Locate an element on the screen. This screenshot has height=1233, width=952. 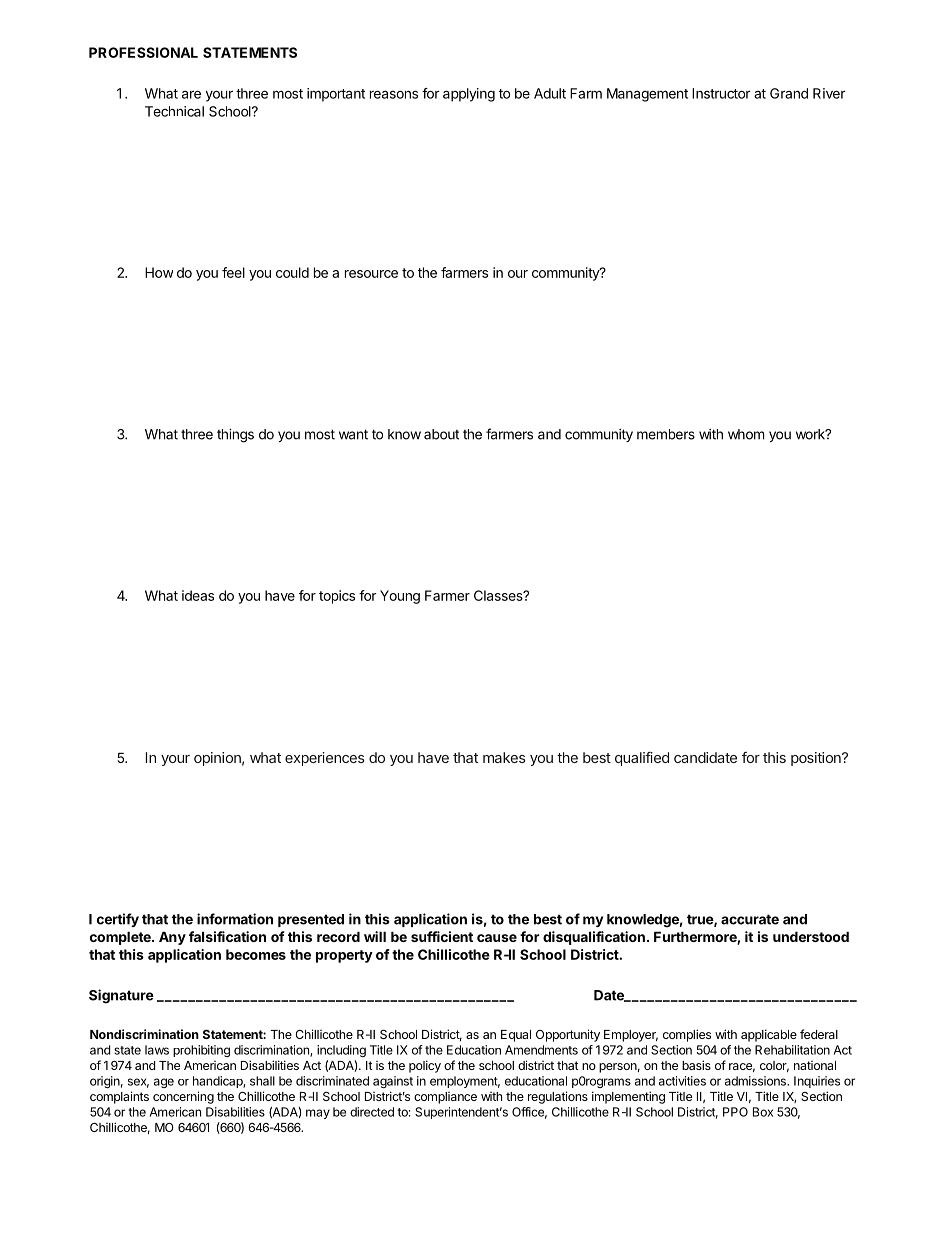
applying is located at coordinates (469, 95).
